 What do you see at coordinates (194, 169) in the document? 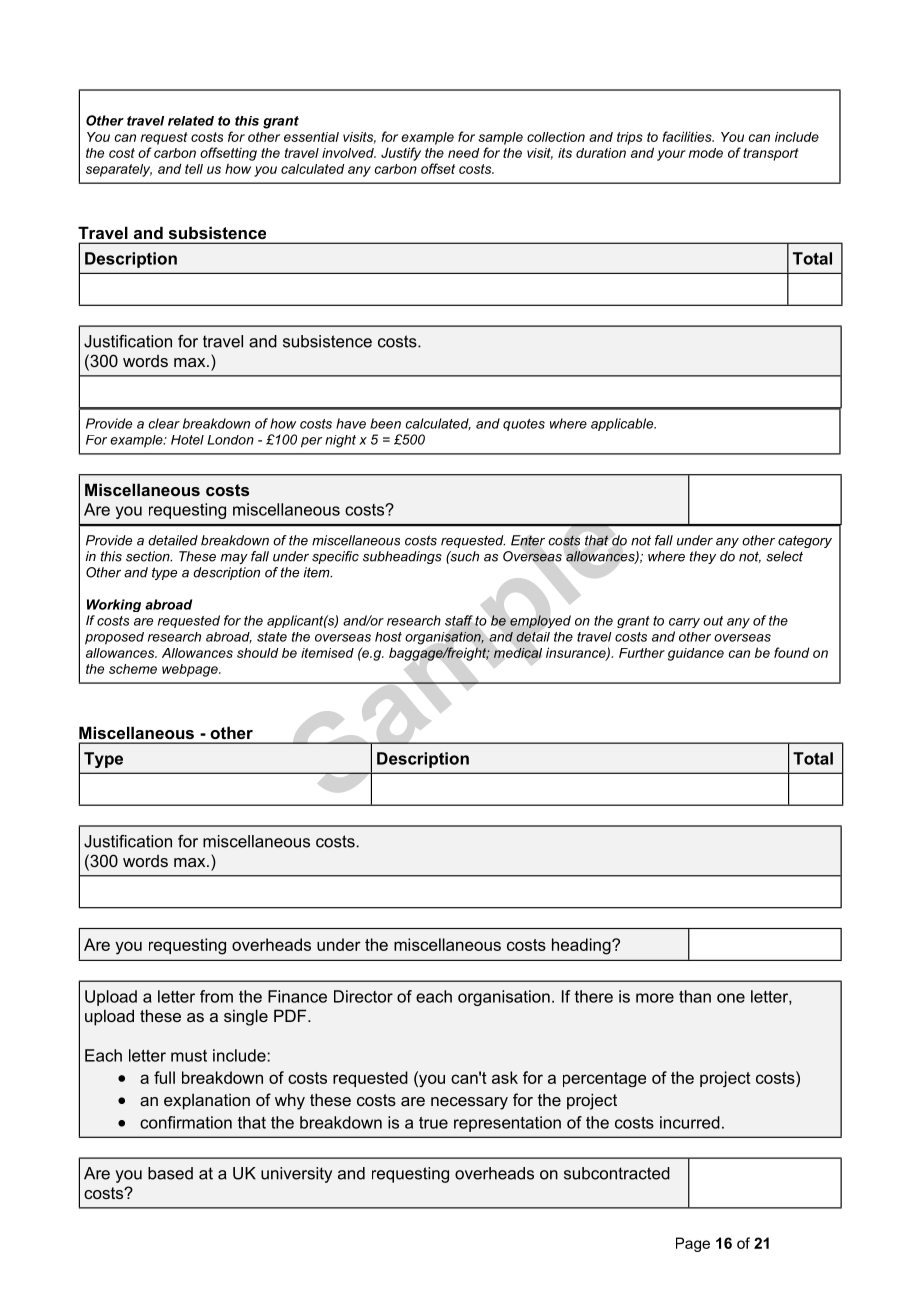
I see `tell` at bounding box center [194, 169].
